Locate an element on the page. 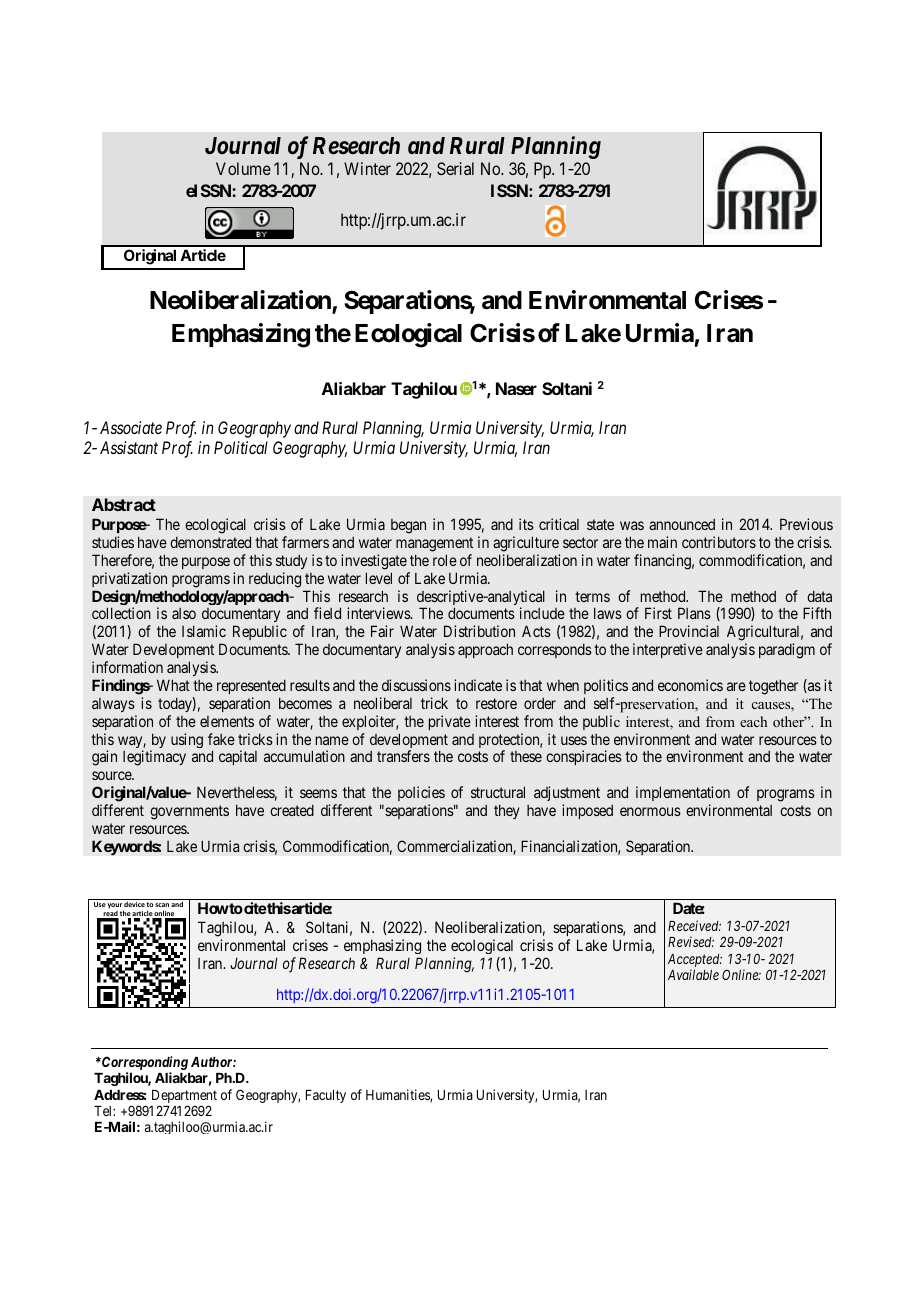 The image size is (924, 1308). Corresponding is located at coordinates (144, 1064).
